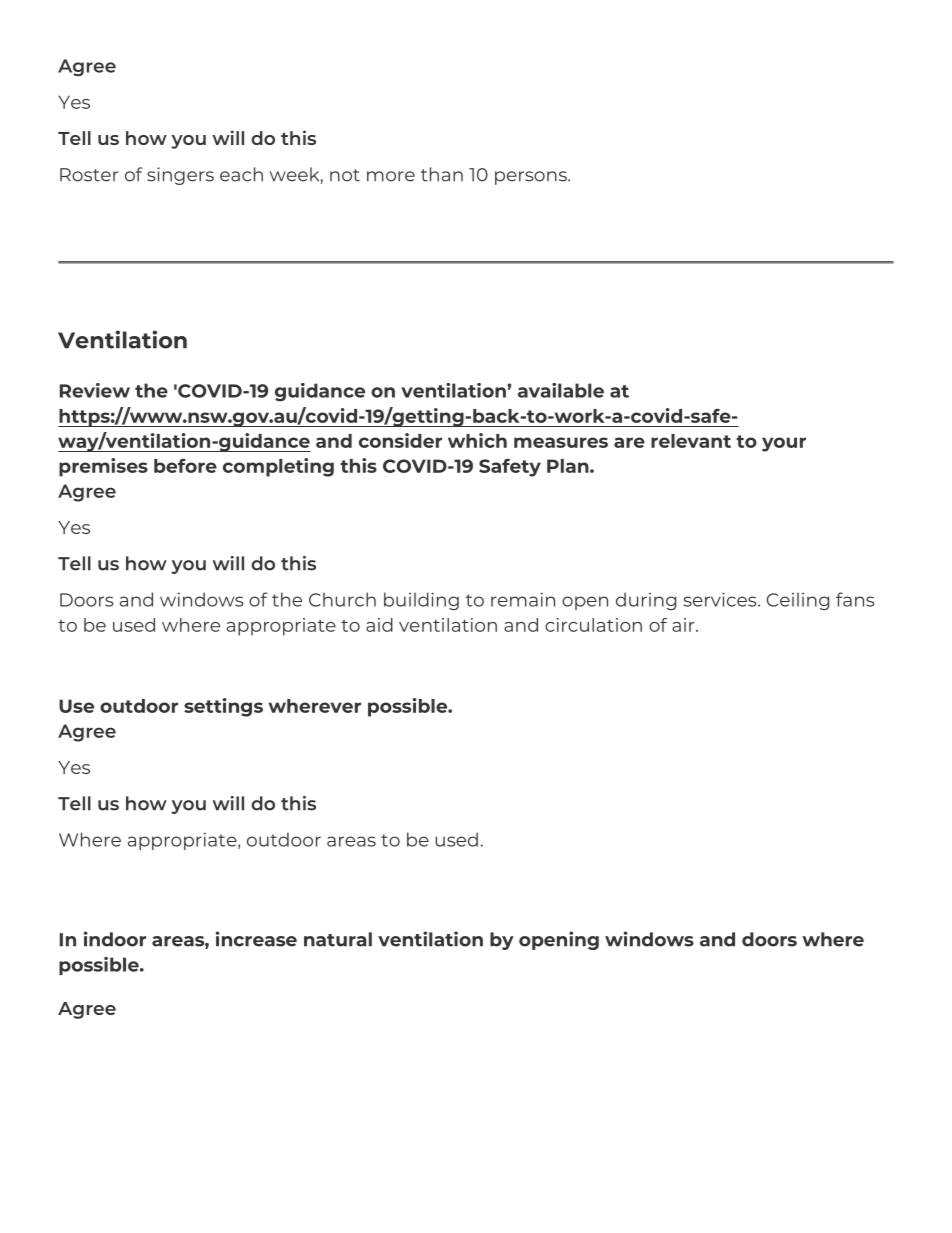 The image size is (952, 1233). What do you see at coordinates (684, 625) in the screenshot?
I see `air` at bounding box center [684, 625].
